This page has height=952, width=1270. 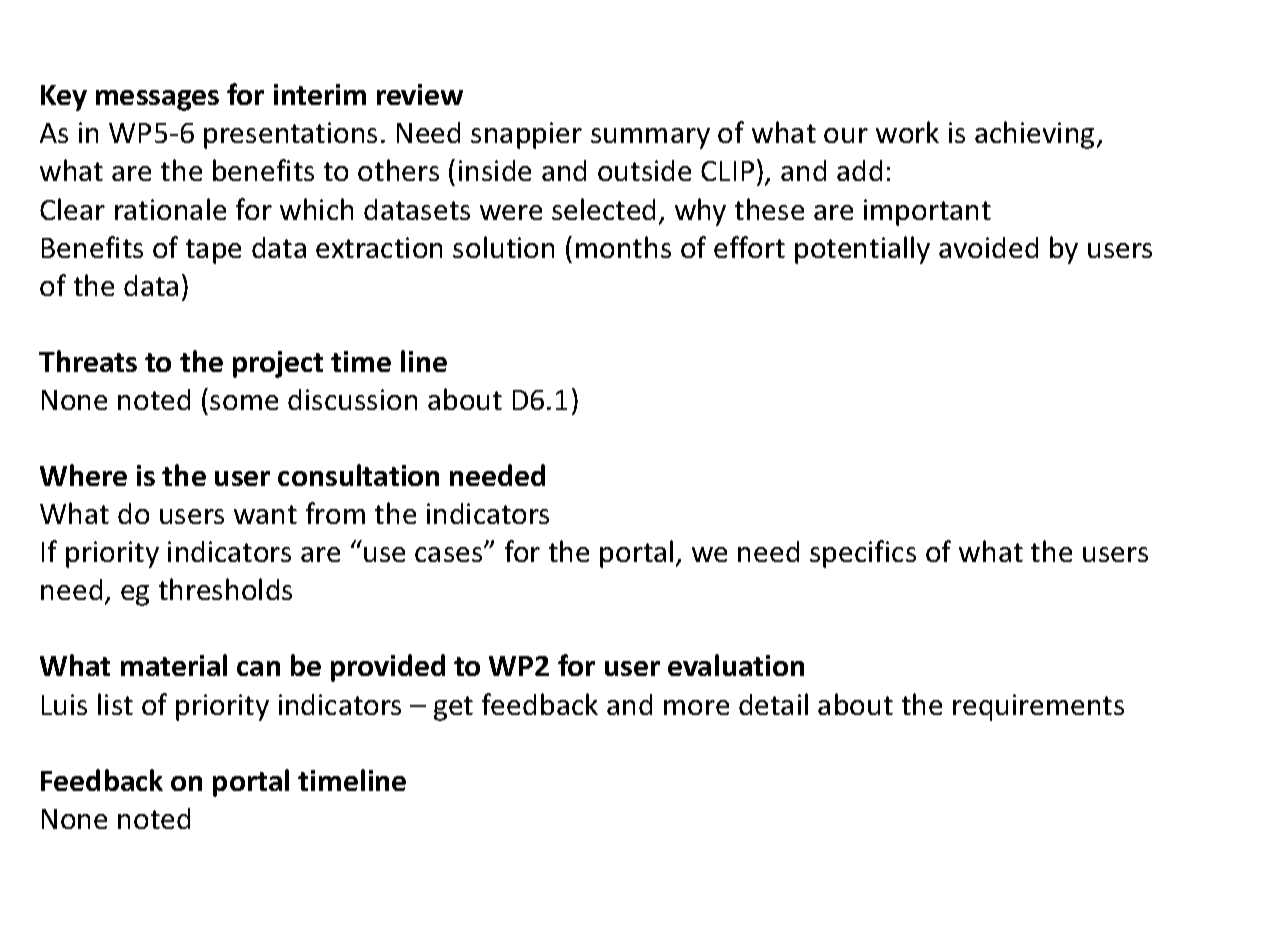 I want to click on work, so click(x=907, y=132).
